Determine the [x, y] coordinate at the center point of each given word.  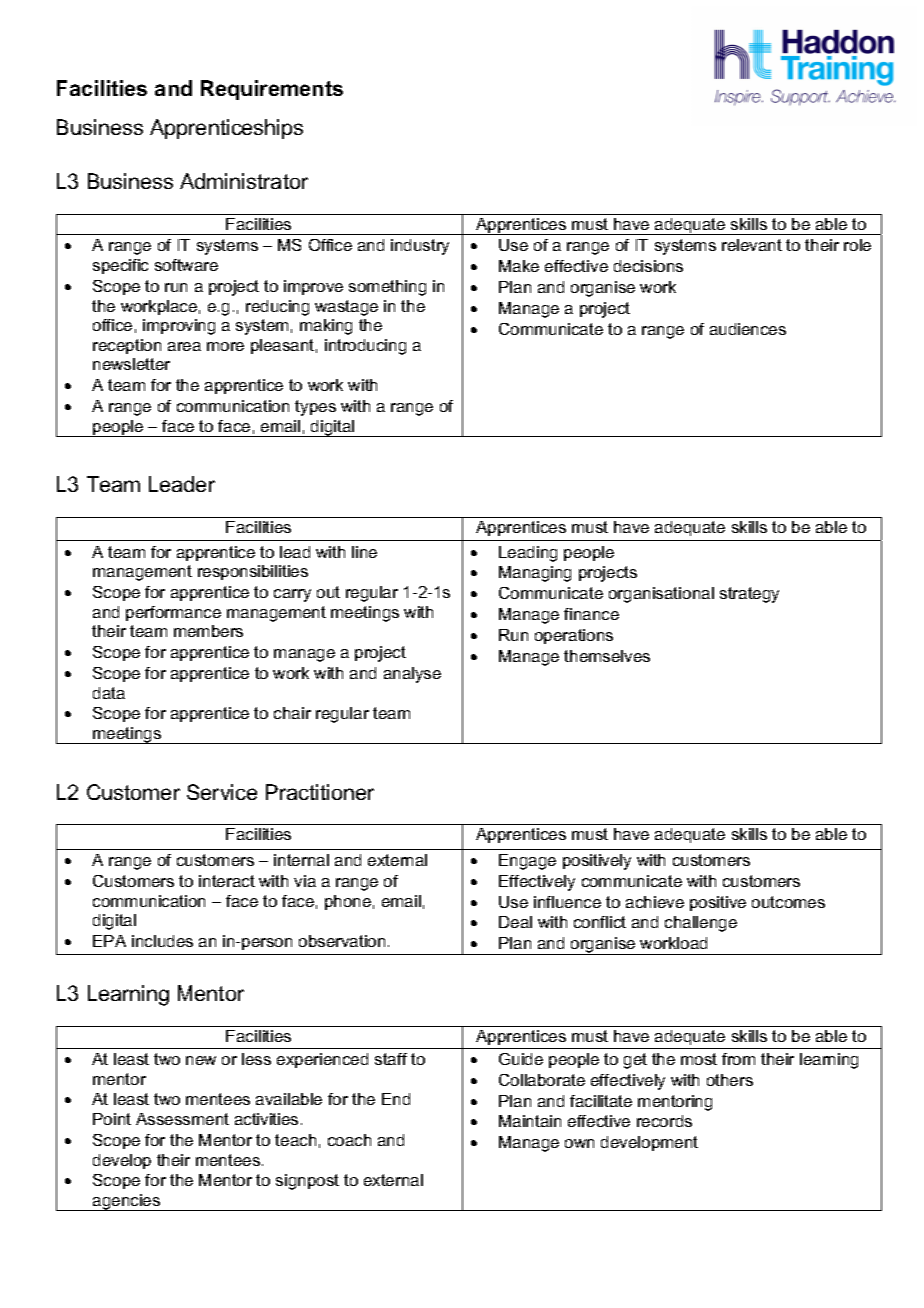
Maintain [530, 1121]
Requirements [272, 90]
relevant [752, 245]
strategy [749, 595]
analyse [412, 675]
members [208, 631]
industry [420, 247]
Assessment [182, 1119]
